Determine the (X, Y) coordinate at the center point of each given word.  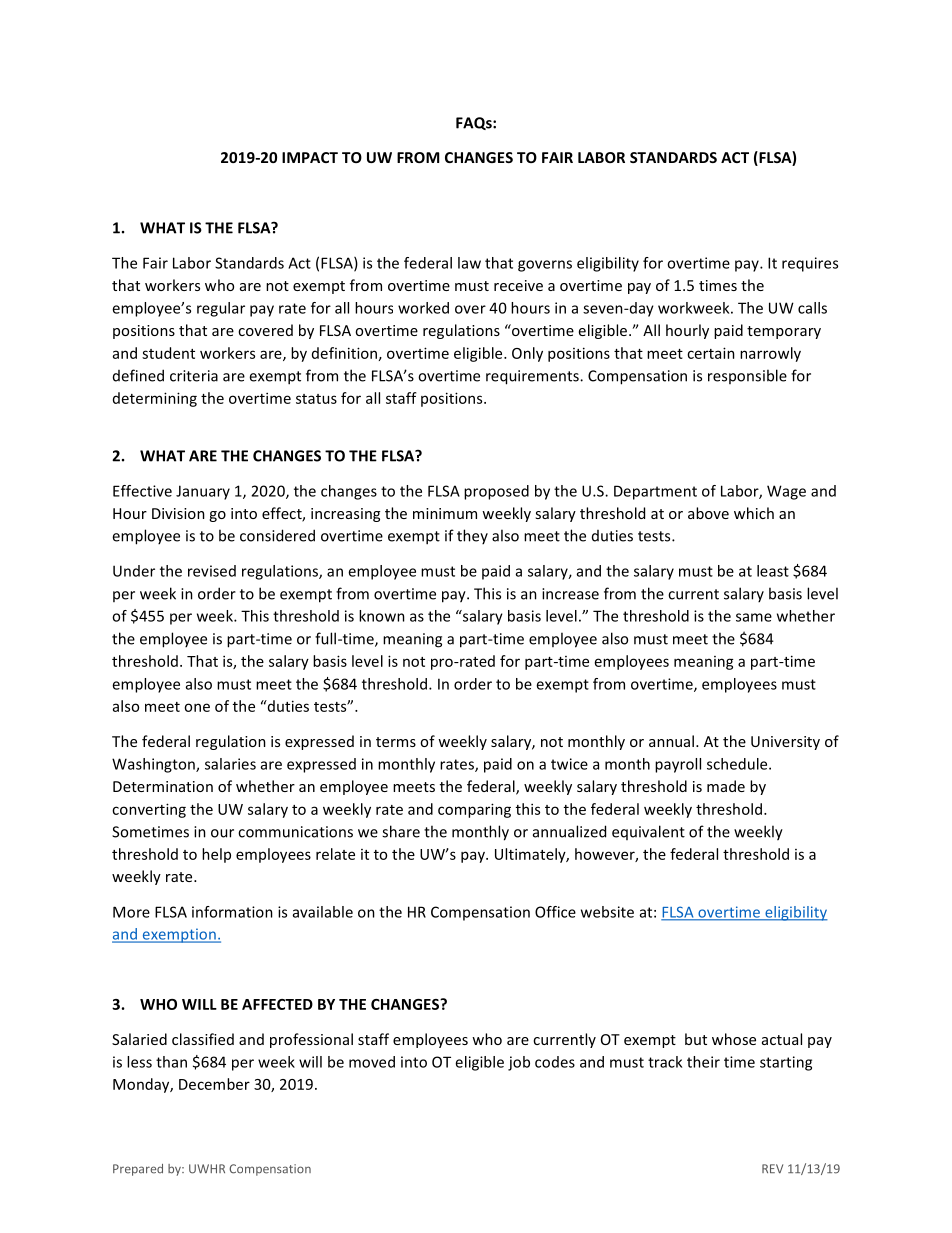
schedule (738, 764)
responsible (747, 376)
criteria (194, 376)
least (773, 571)
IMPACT (310, 157)
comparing (474, 810)
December (214, 1084)
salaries (230, 764)
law (469, 263)
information (232, 912)
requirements (533, 377)
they (472, 536)
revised (212, 571)
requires (810, 264)
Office (555, 912)
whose (734, 1039)
